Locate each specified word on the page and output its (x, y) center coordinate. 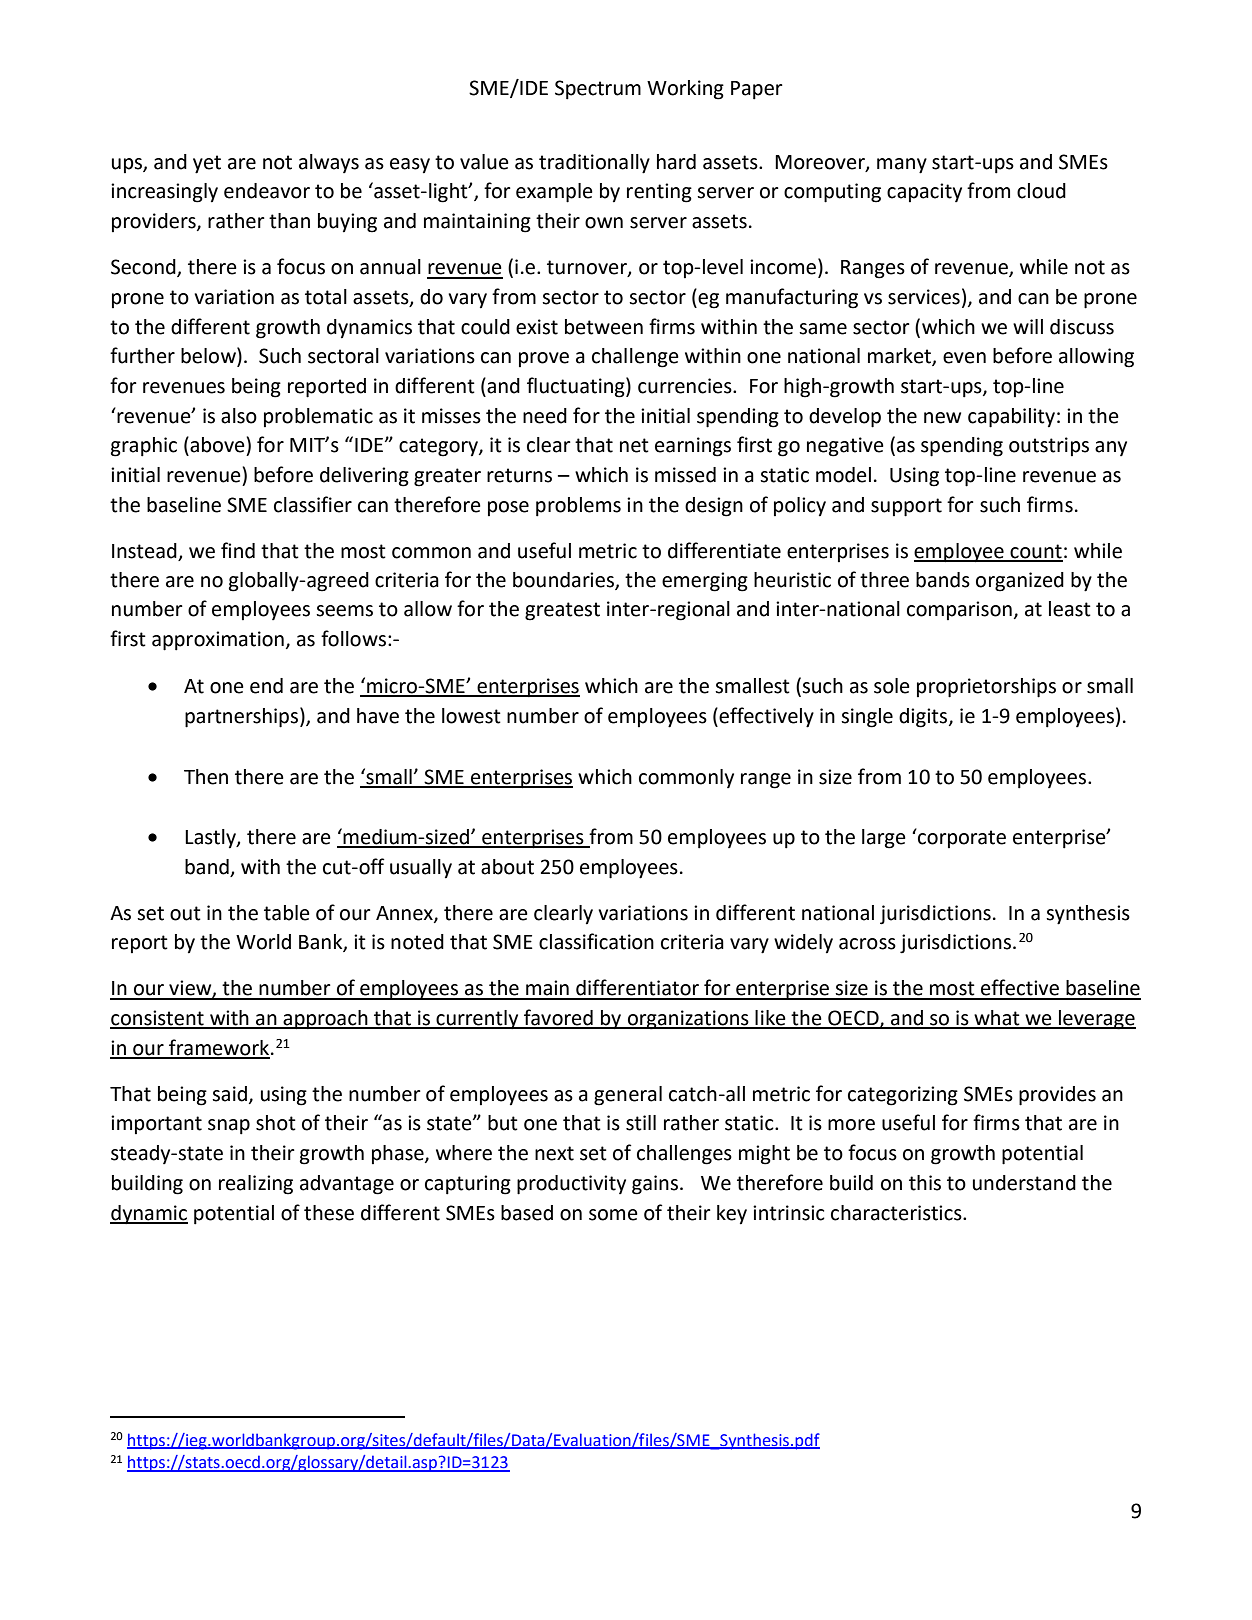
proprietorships (986, 688)
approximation (218, 641)
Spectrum (598, 90)
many (902, 166)
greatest (562, 611)
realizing (256, 1185)
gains (655, 1185)
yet (207, 164)
